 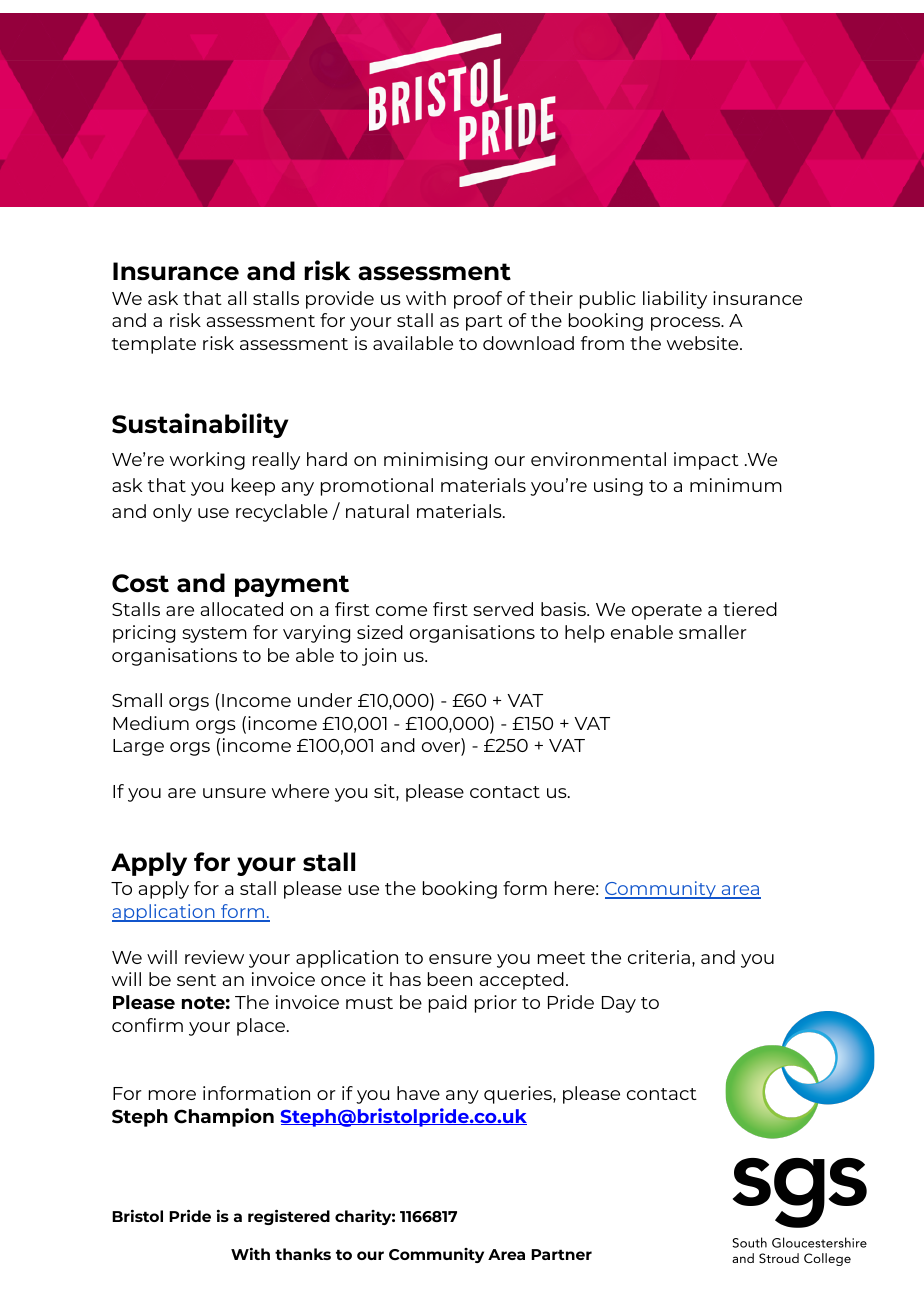 I want to click on template, so click(x=154, y=345).
